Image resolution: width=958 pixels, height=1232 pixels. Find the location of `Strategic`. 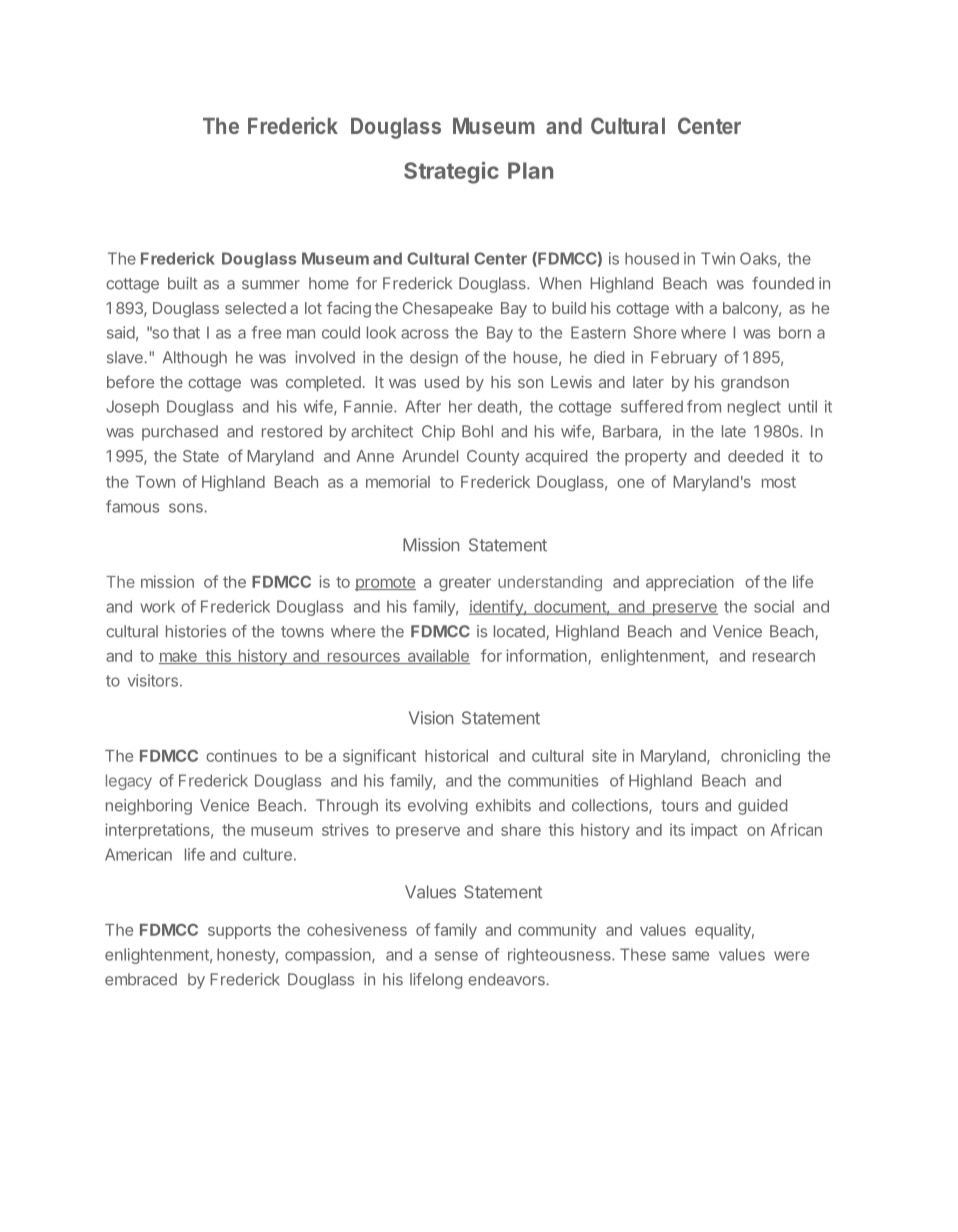

Strategic is located at coordinates (451, 173).
